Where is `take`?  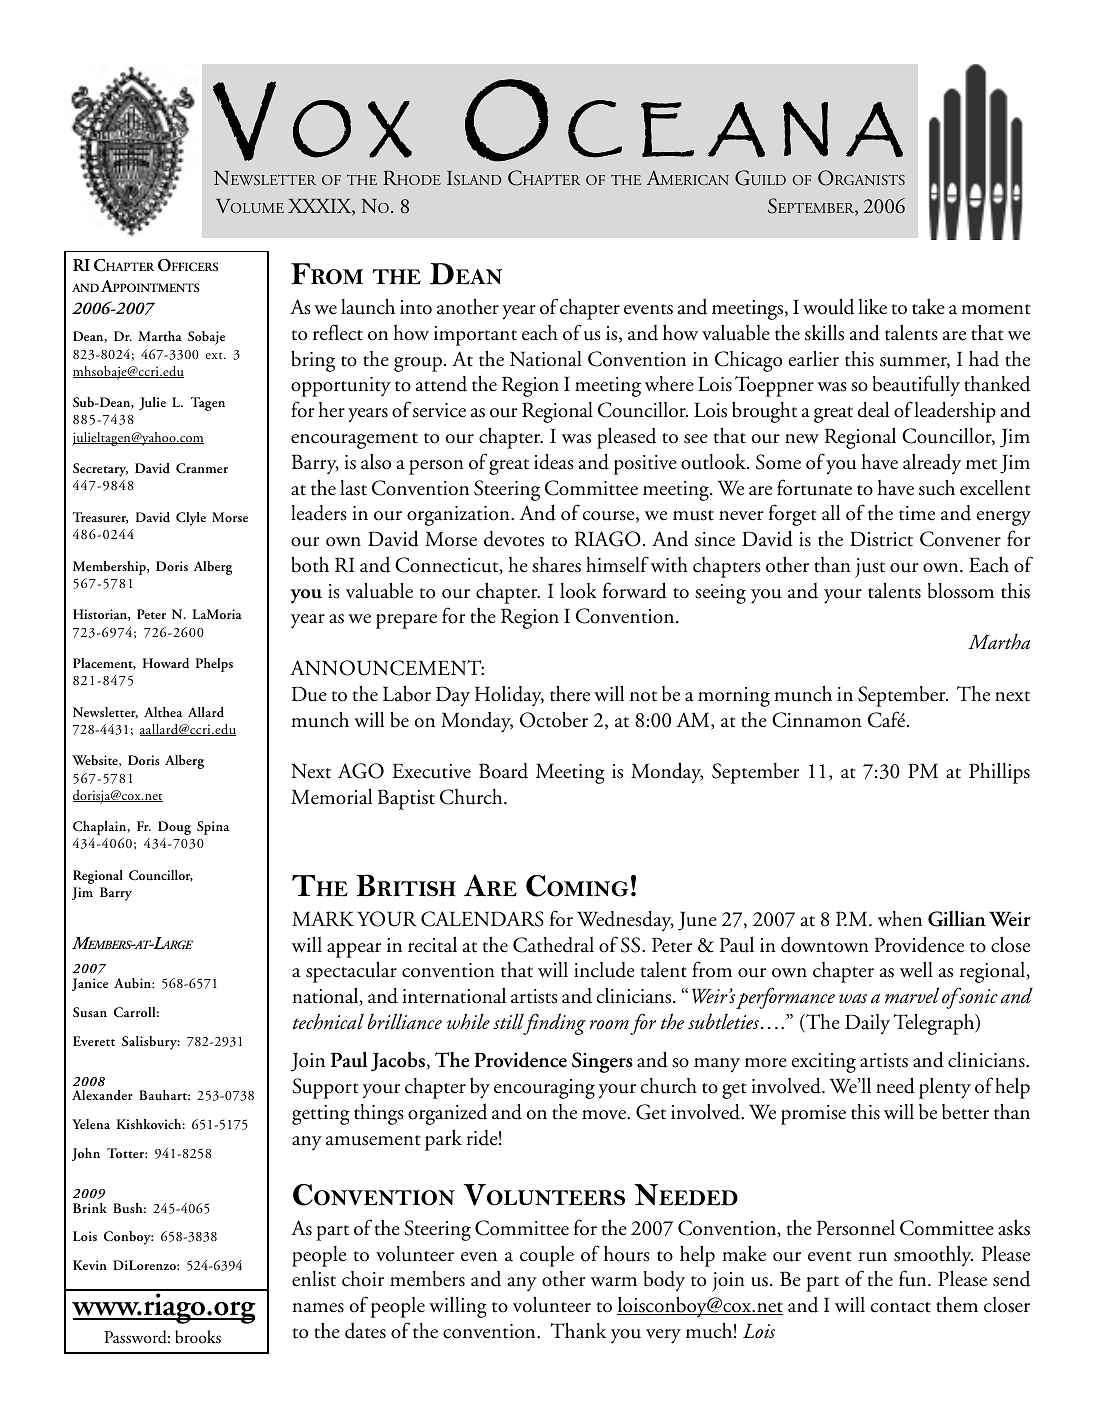 take is located at coordinates (928, 306).
